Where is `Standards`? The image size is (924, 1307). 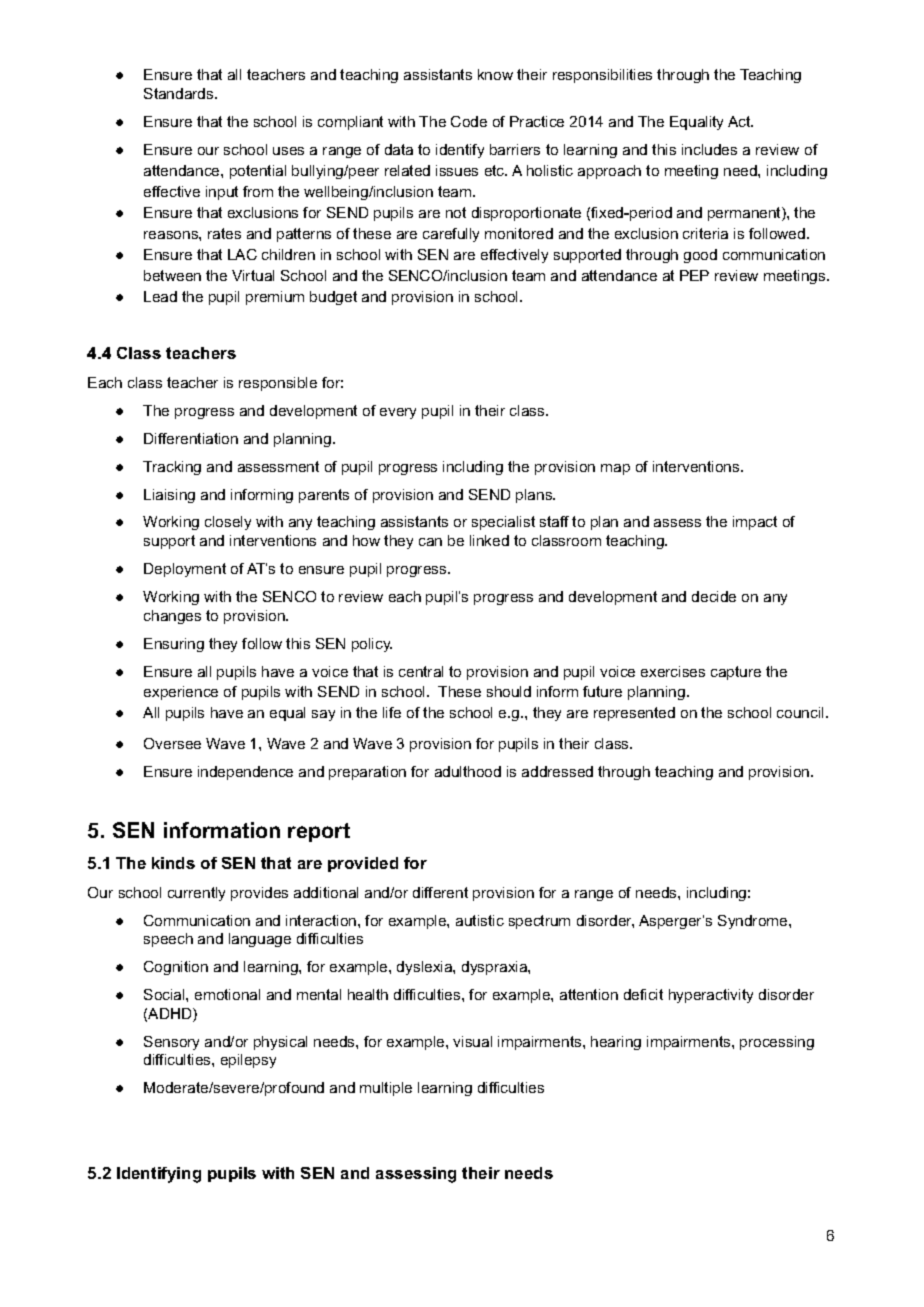 Standards is located at coordinates (180, 93).
